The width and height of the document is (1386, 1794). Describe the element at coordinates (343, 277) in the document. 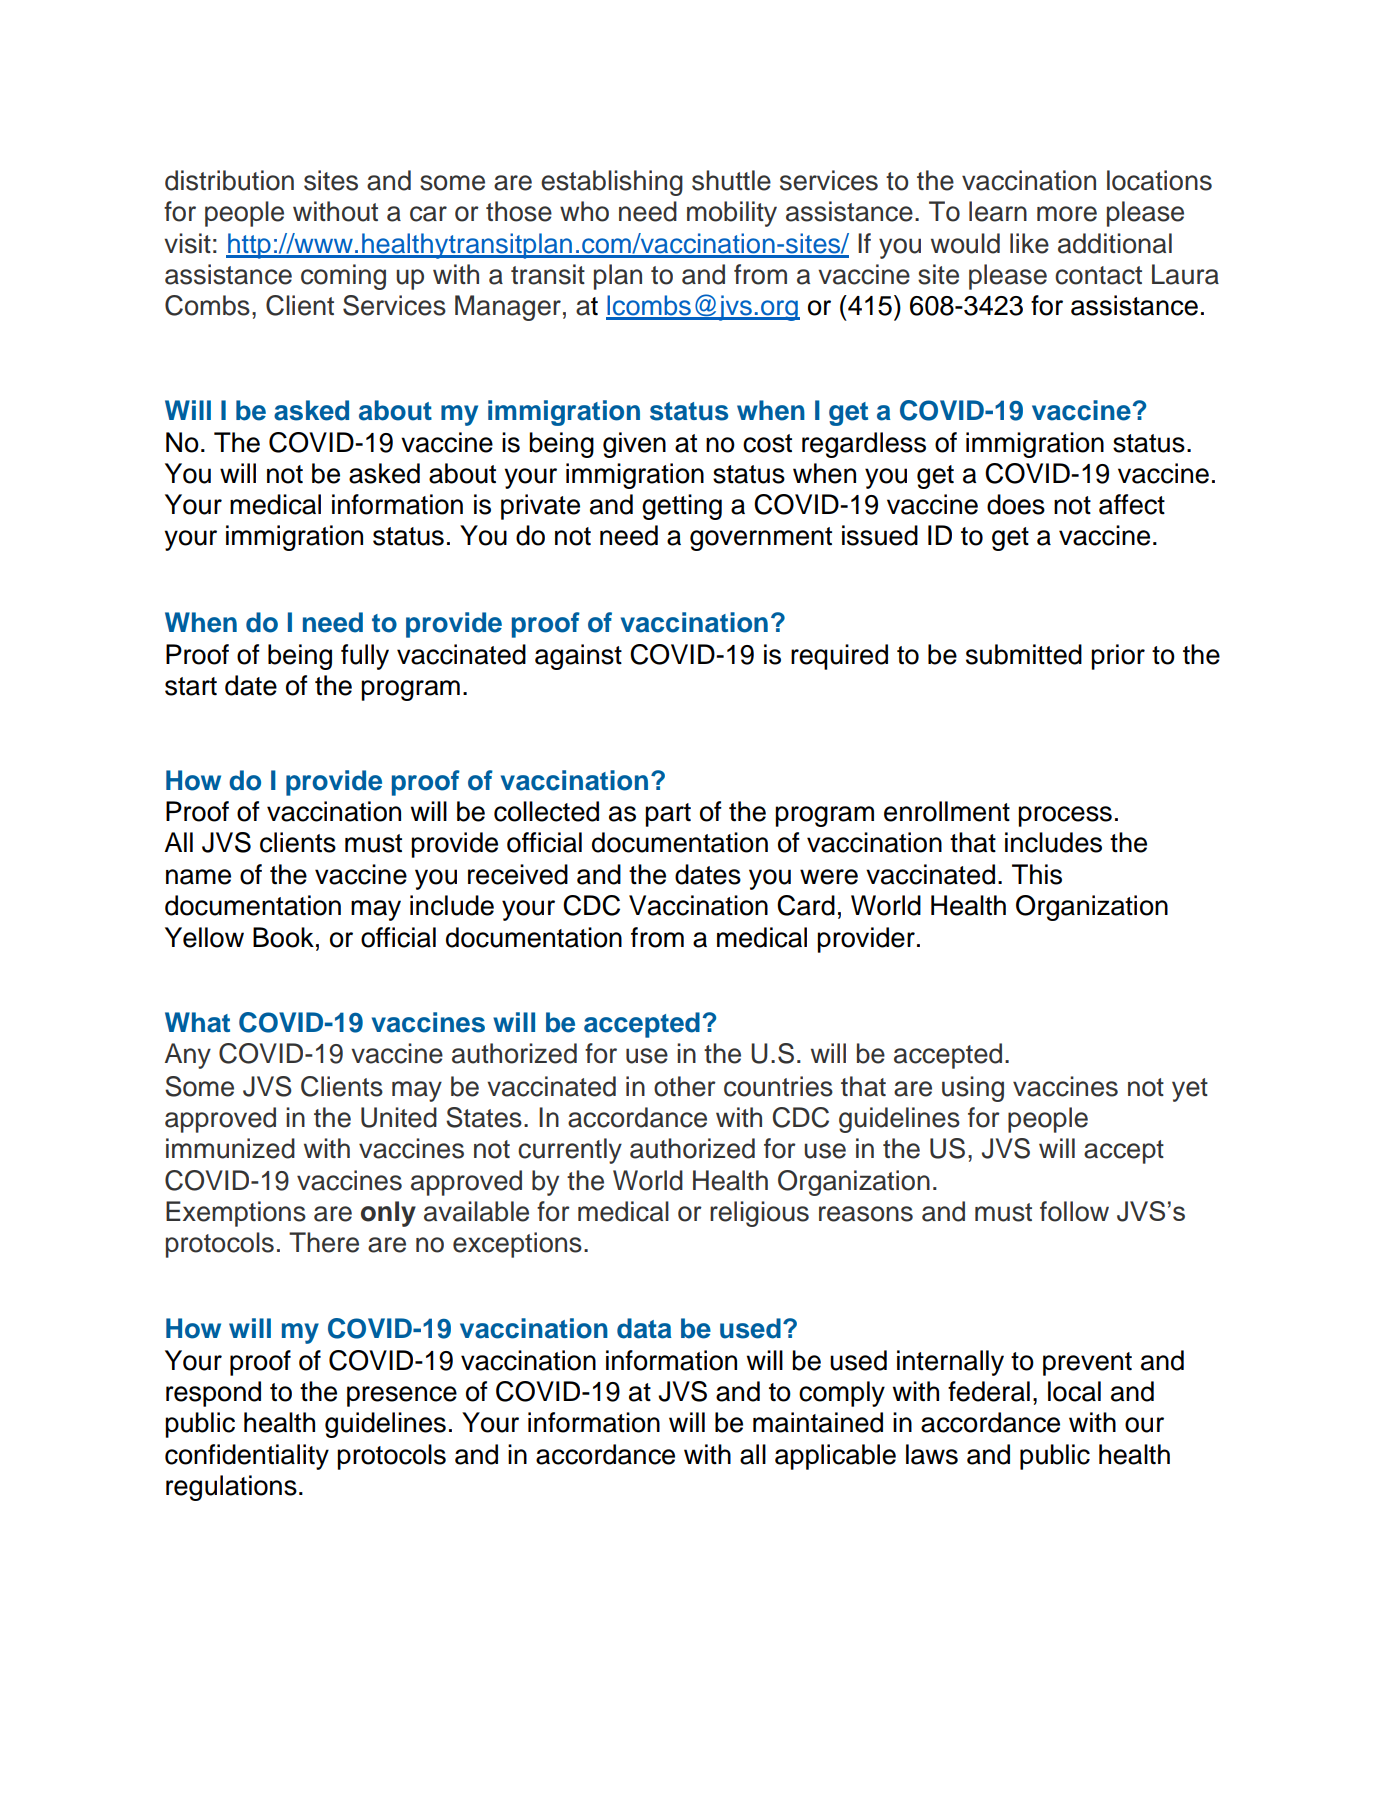

I see `coming` at that location.
